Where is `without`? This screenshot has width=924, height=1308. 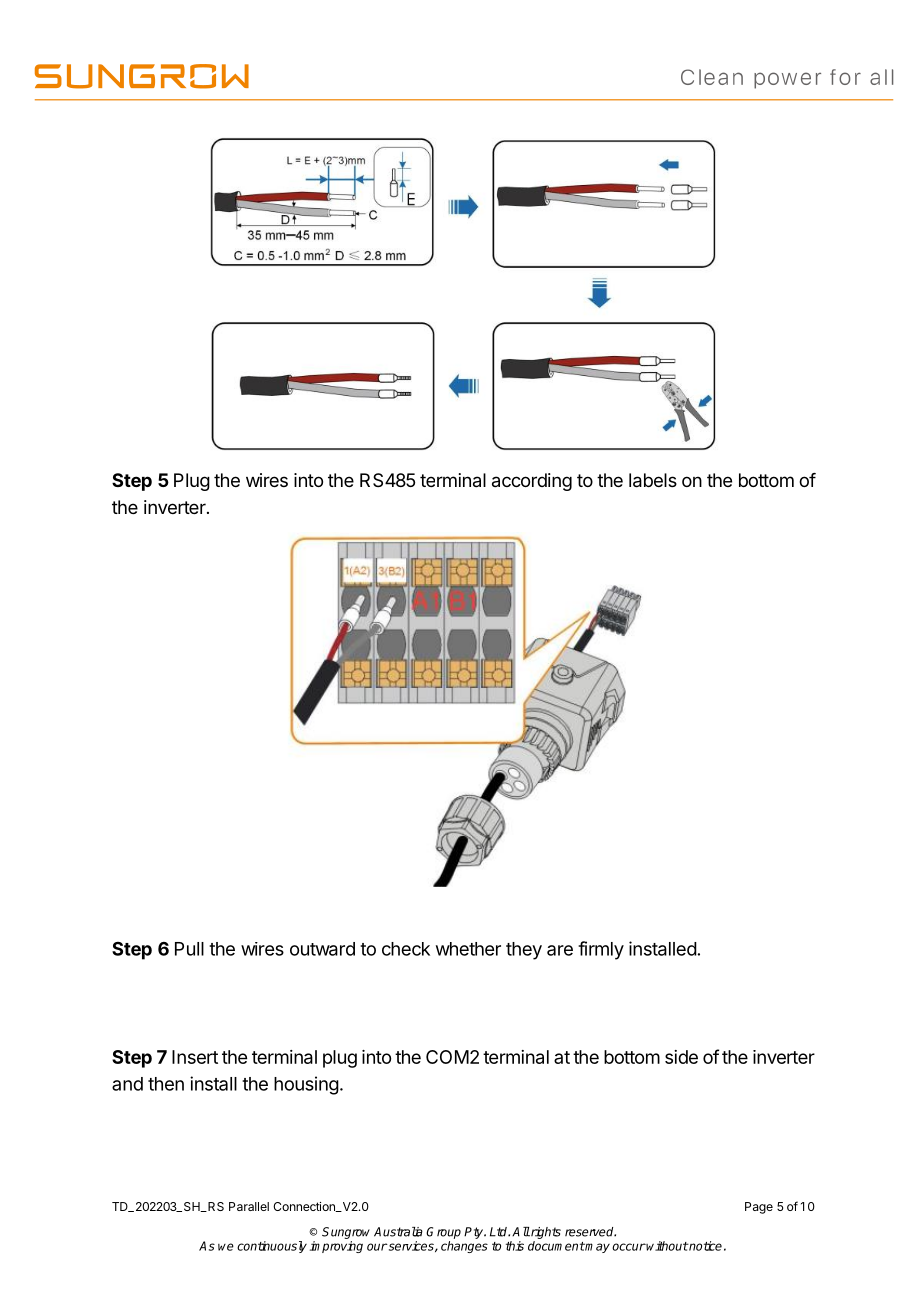 without is located at coordinates (666, 1246).
